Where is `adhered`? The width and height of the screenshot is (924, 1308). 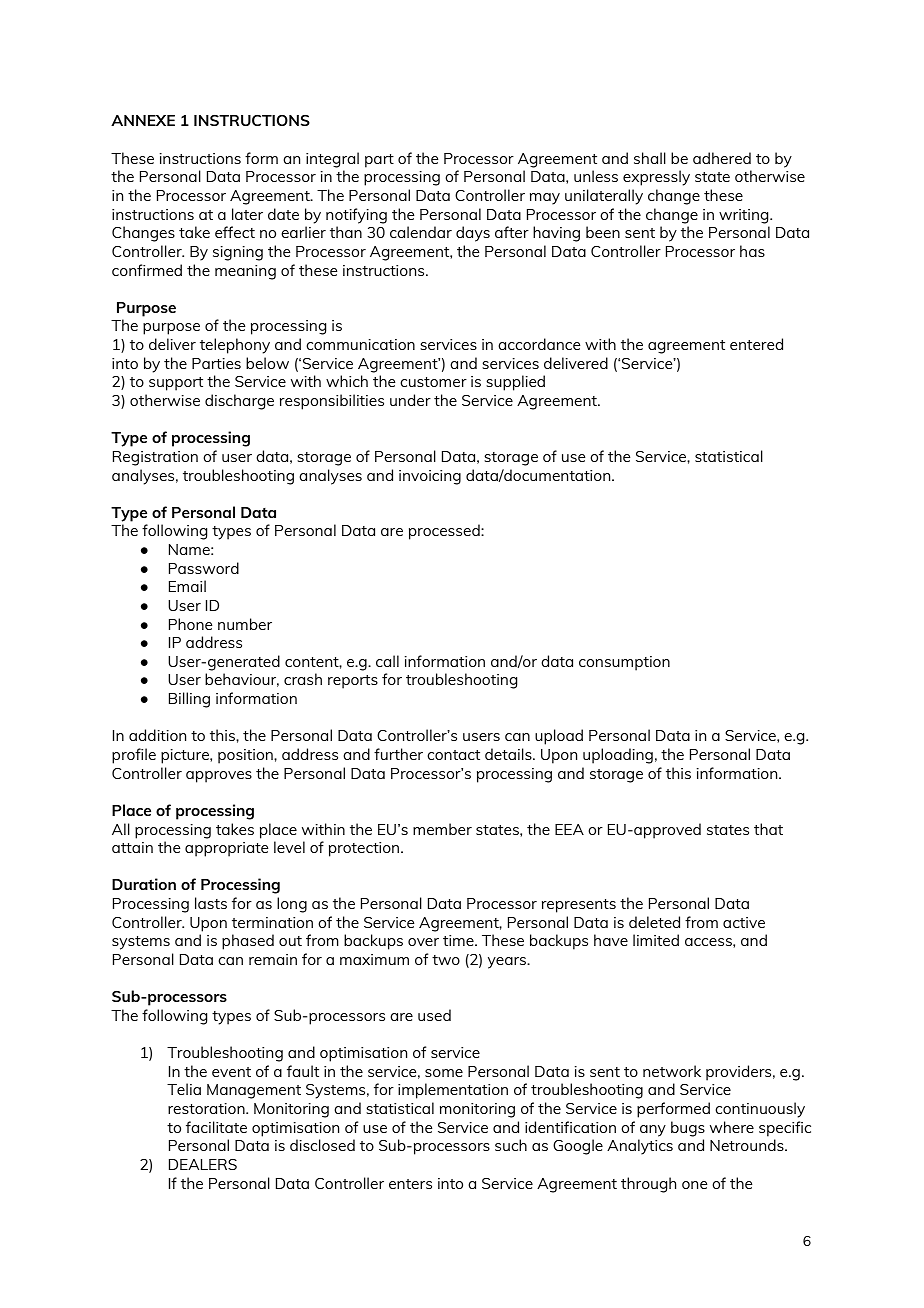 adhered is located at coordinates (722, 158).
